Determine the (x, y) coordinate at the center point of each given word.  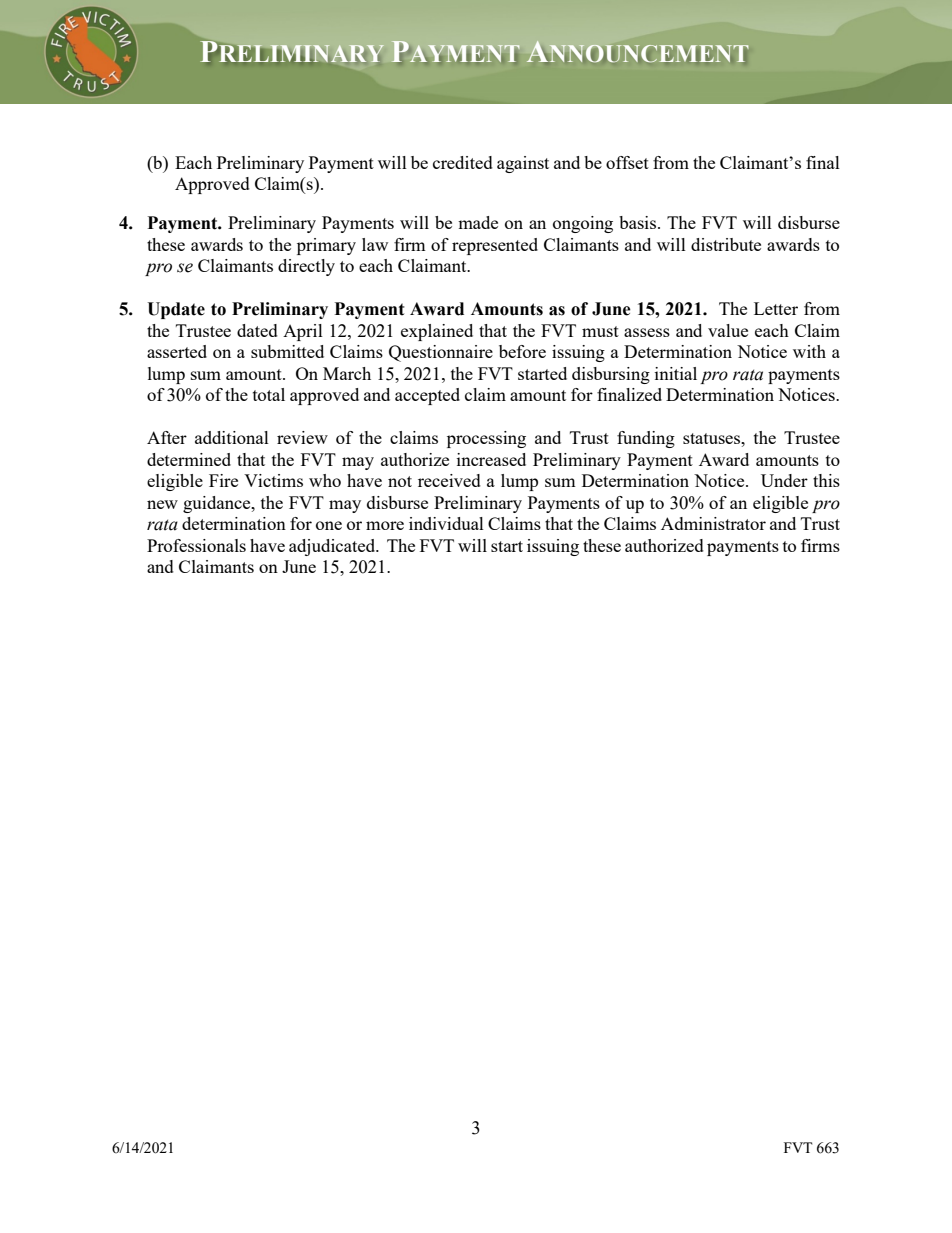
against (523, 164)
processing (486, 439)
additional (232, 437)
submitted (287, 351)
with (809, 351)
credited (463, 162)
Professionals (196, 545)
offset (627, 162)
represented (495, 246)
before (522, 351)
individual (446, 523)
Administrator (713, 523)
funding (646, 439)
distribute (726, 244)
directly (306, 267)
